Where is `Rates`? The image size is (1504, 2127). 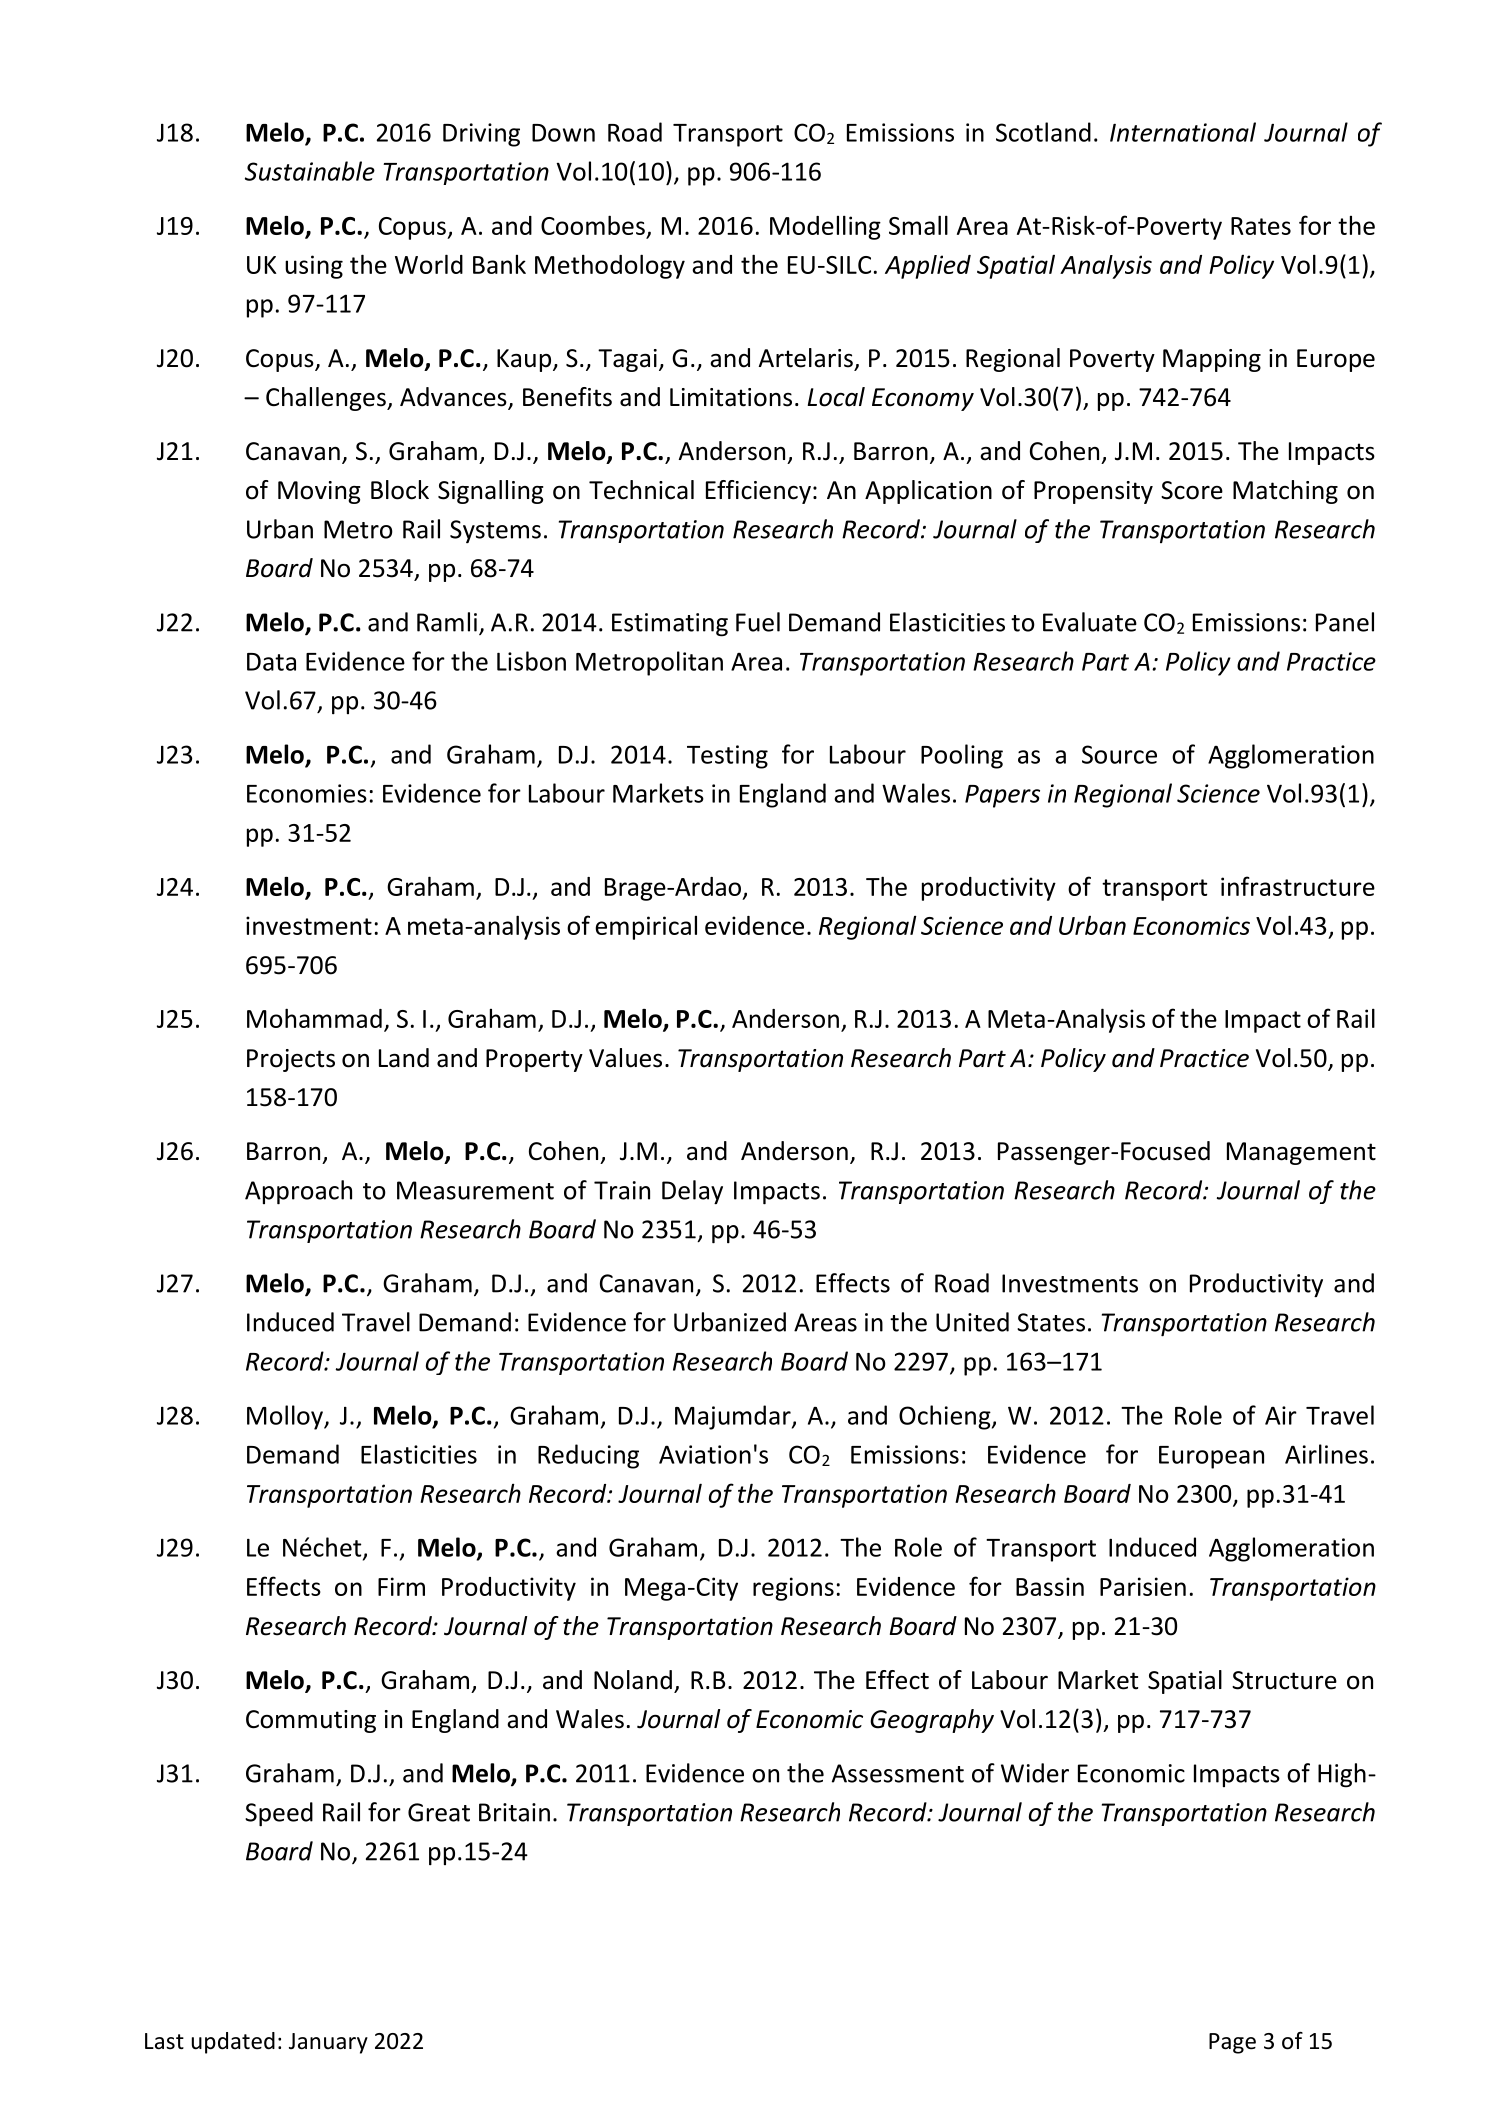 Rates is located at coordinates (1261, 226).
